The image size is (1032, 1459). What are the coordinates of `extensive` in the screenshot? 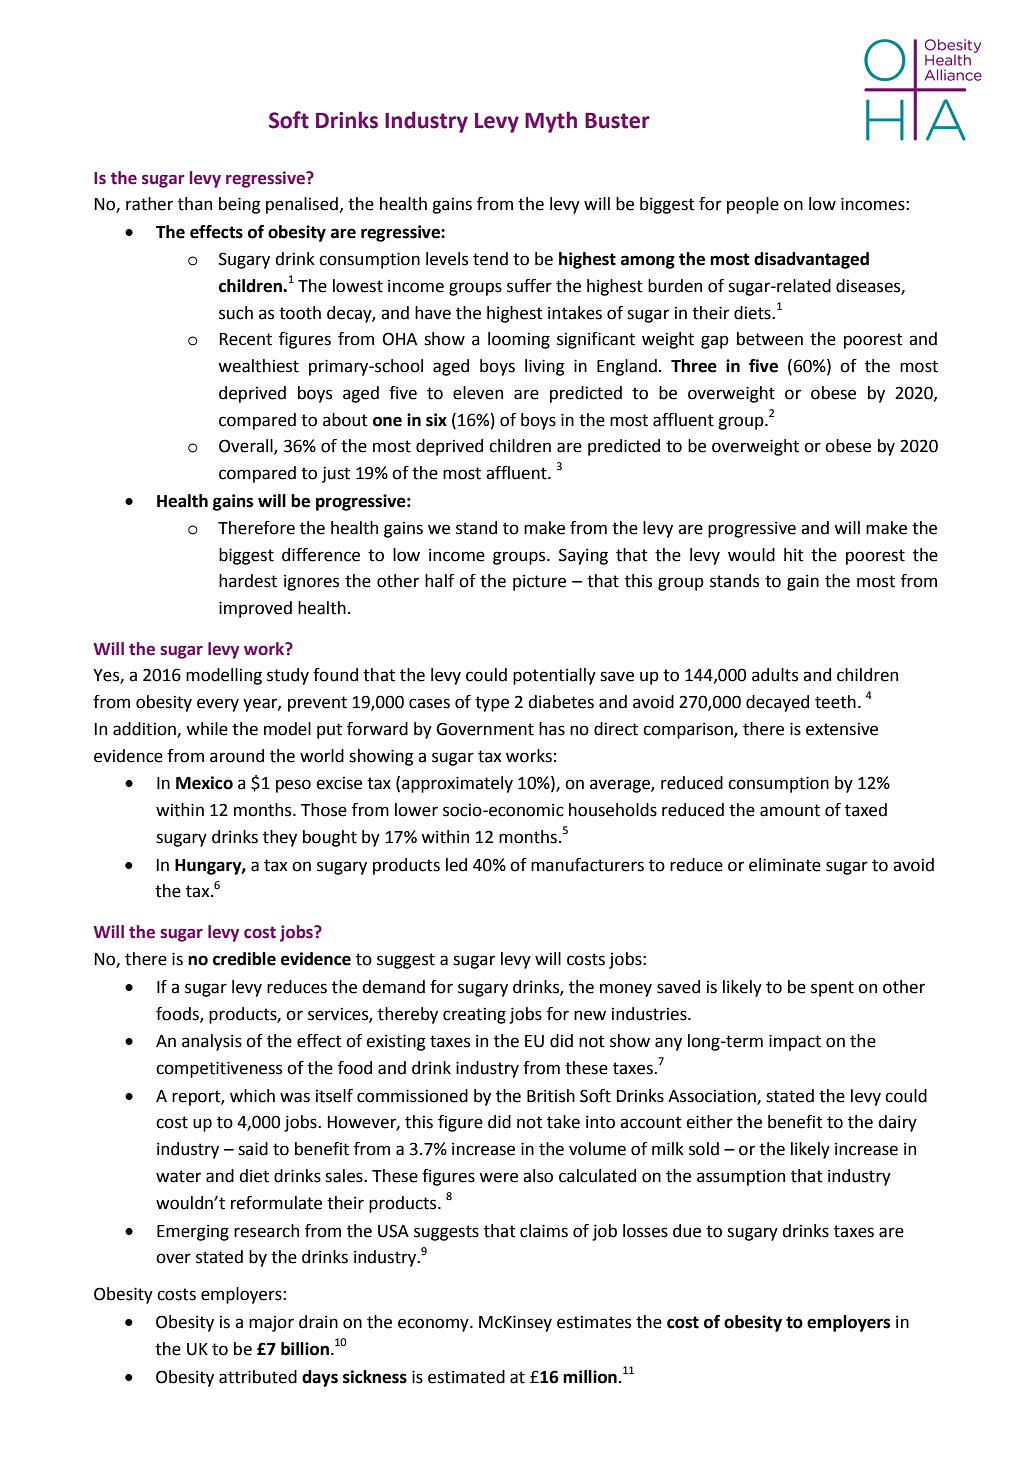 It's located at (842, 729).
